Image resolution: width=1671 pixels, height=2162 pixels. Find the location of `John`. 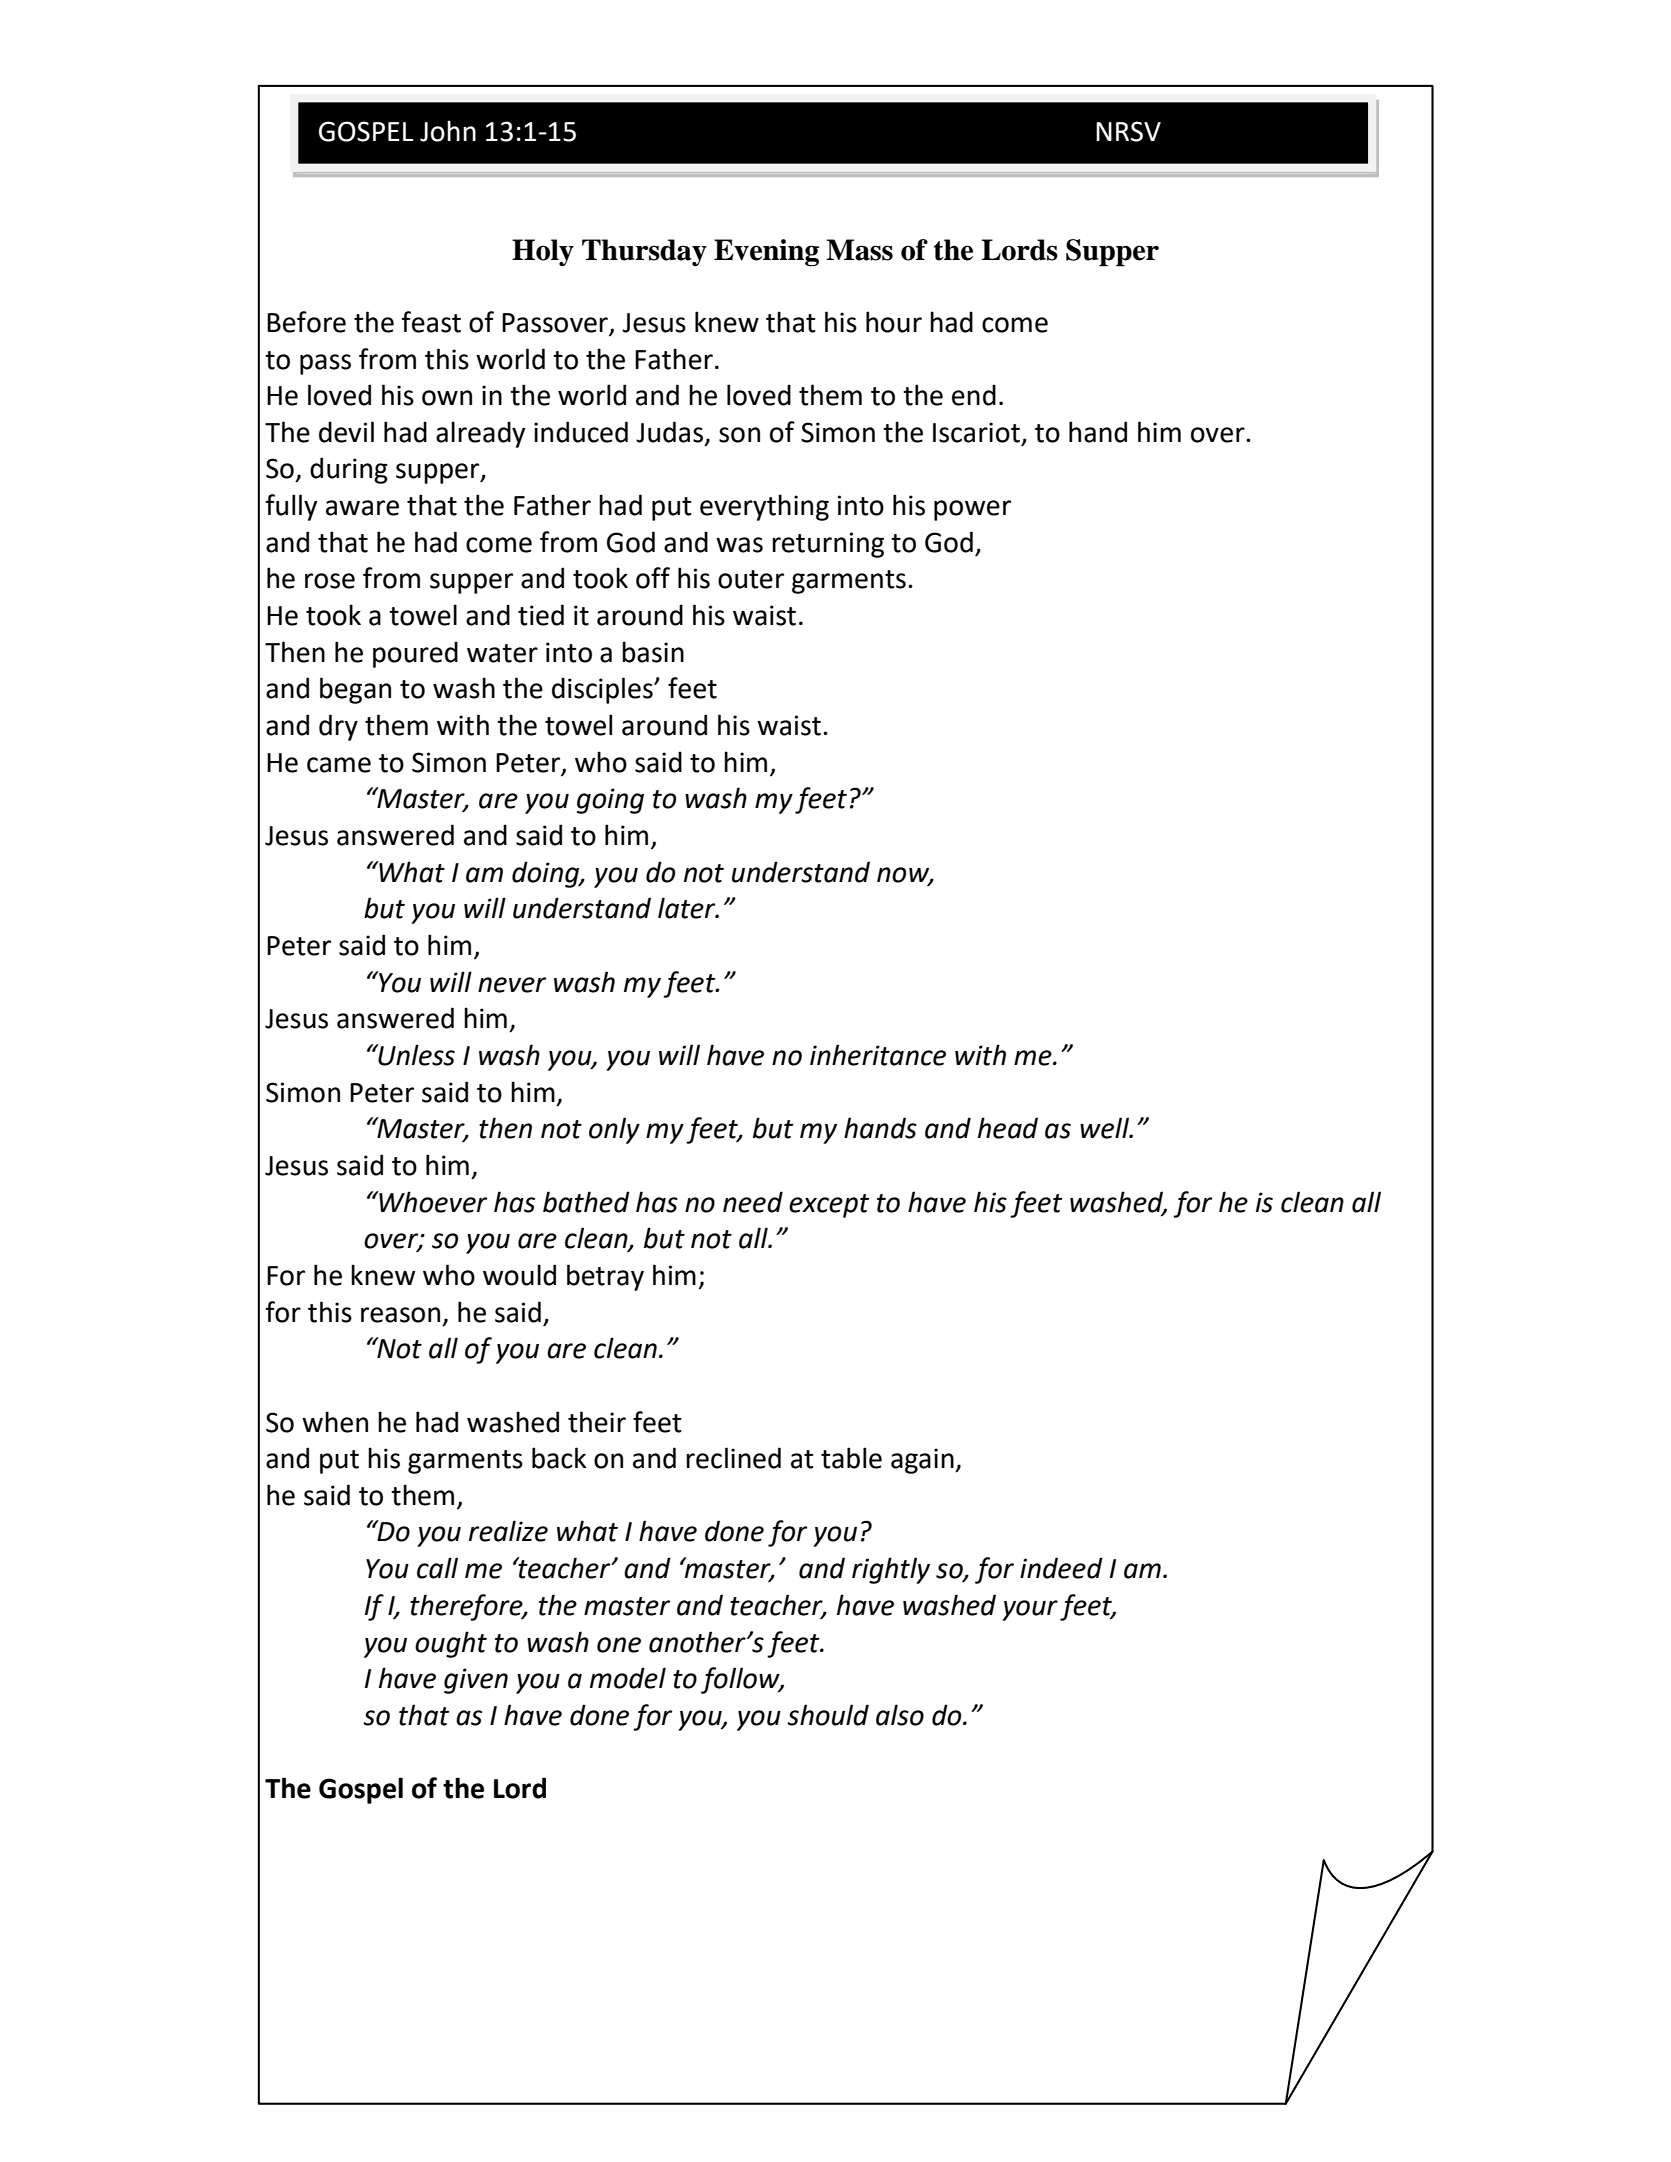

John is located at coordinates (448, 131).
